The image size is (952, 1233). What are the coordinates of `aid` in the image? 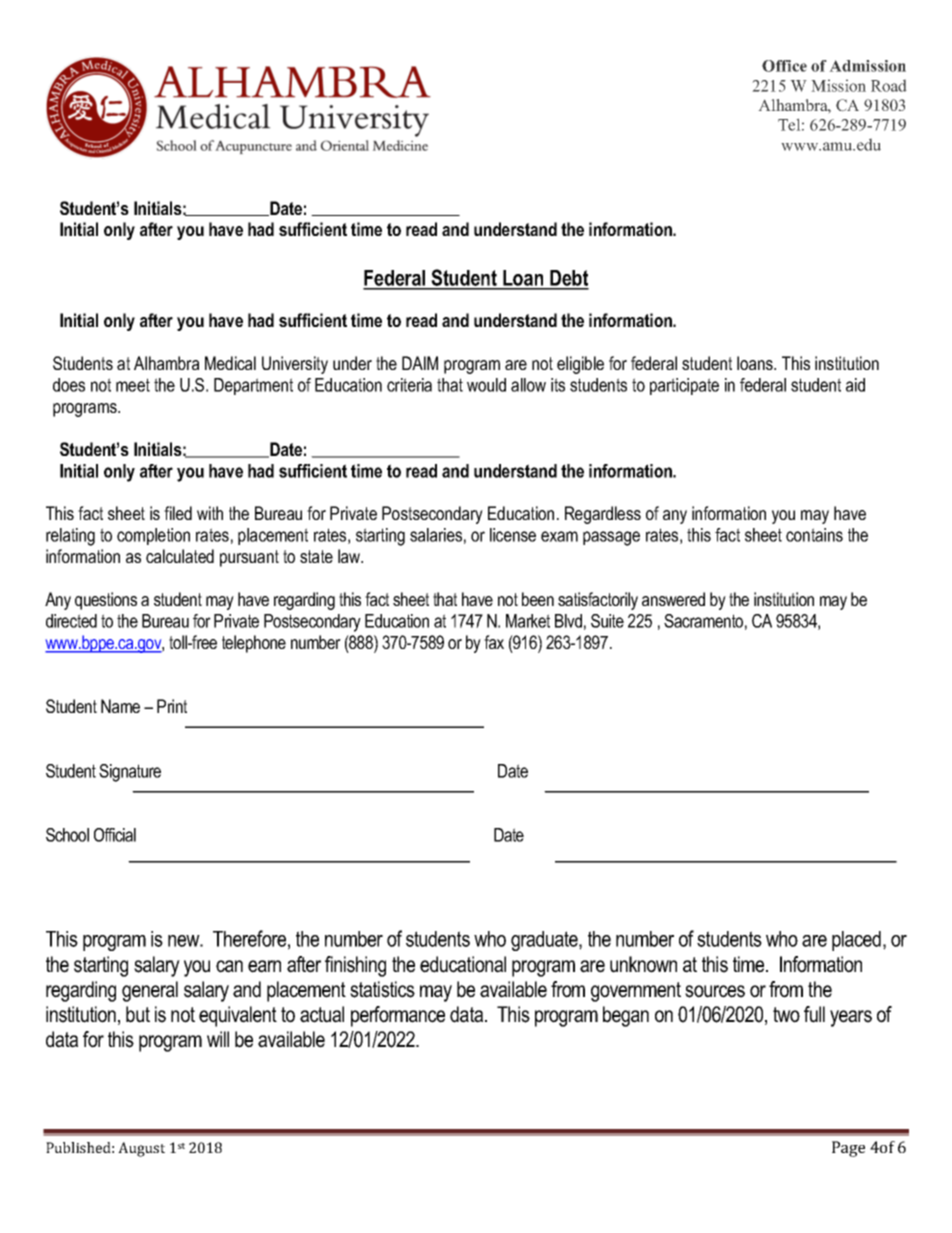 It's located at (855, 385).
